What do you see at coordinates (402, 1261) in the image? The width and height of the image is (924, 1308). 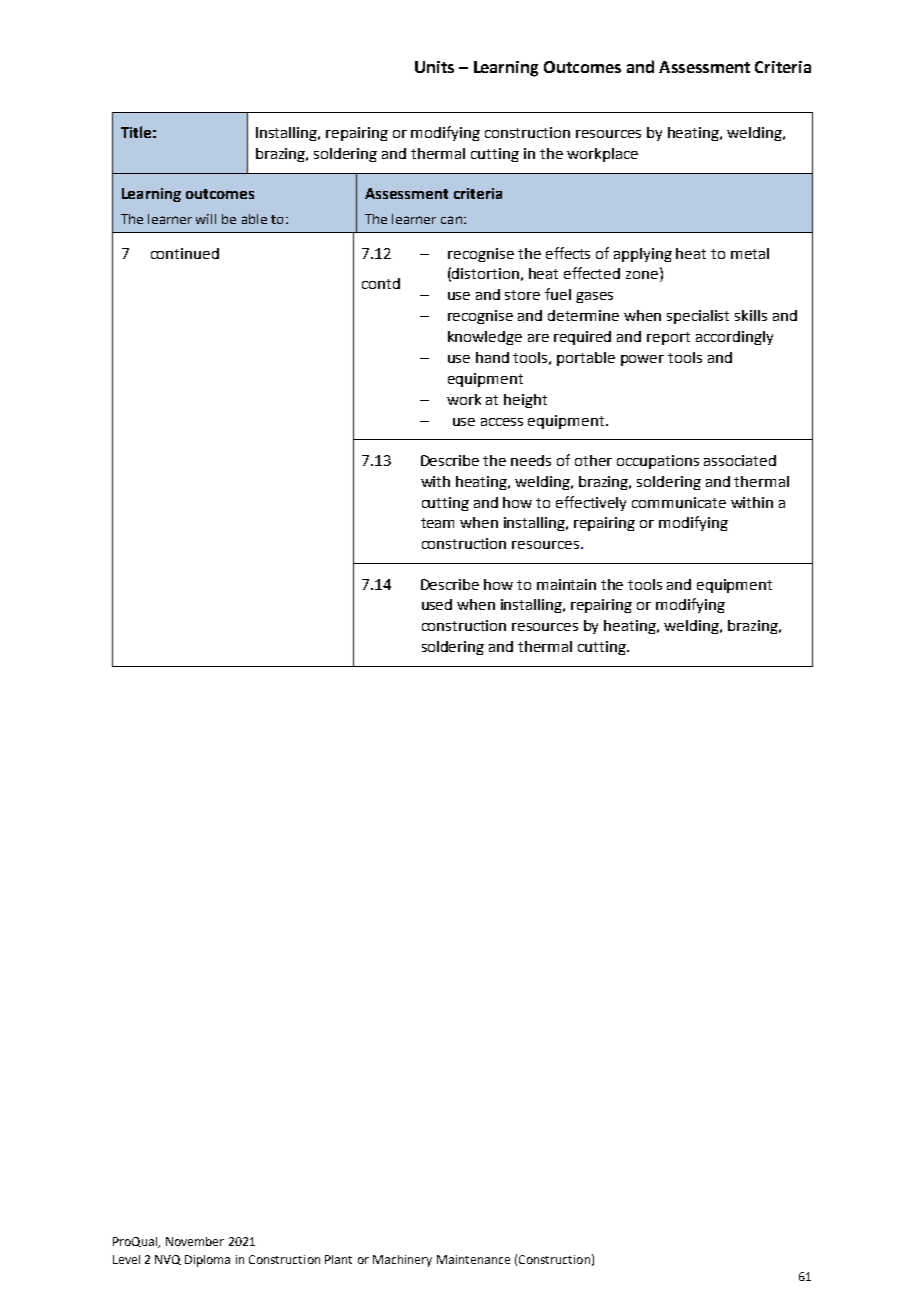 I see `Machinery` at bounding box center [402, 1261].
